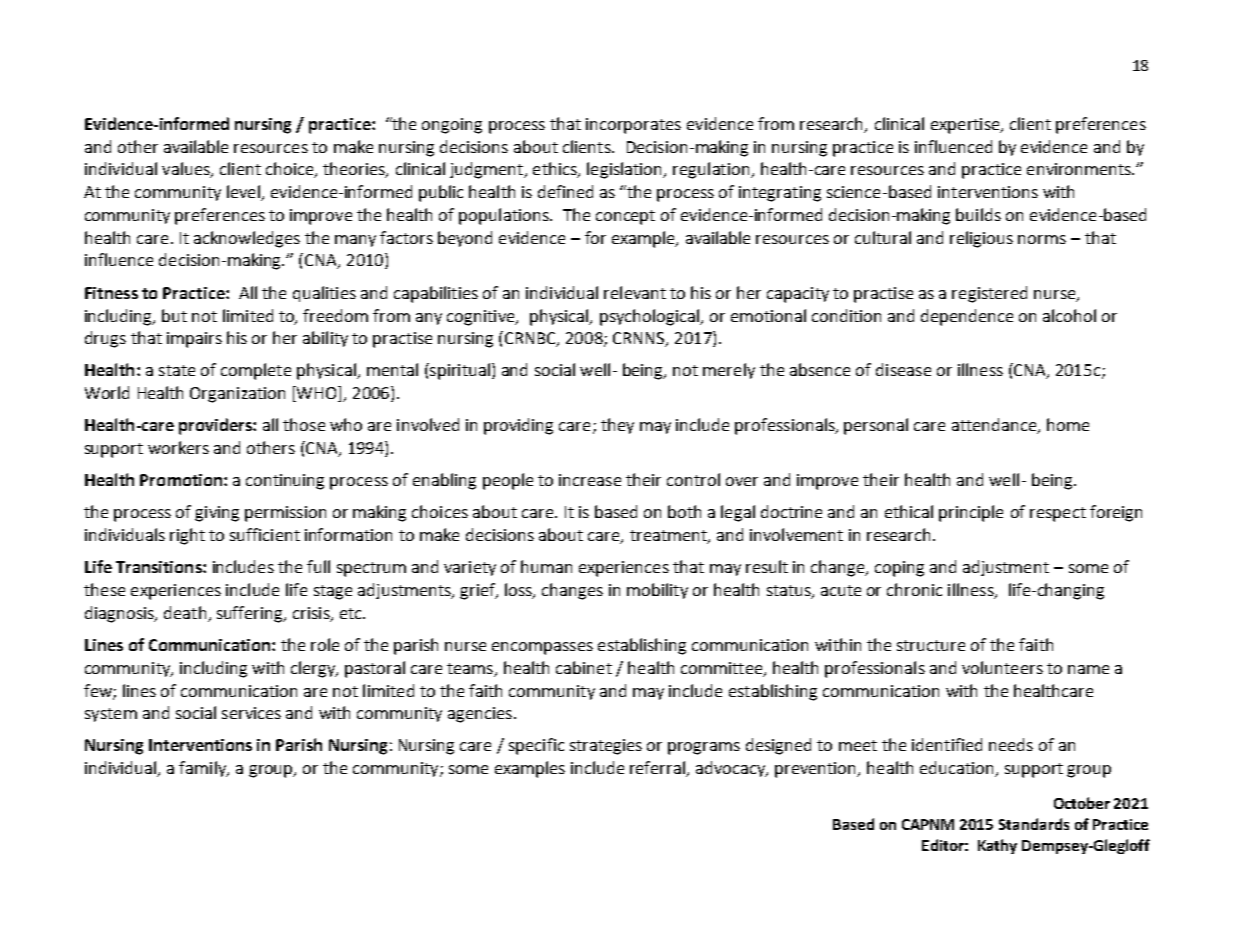  Describe the element at coordinates (590, 480) in the image. I see `increase` at that location.
